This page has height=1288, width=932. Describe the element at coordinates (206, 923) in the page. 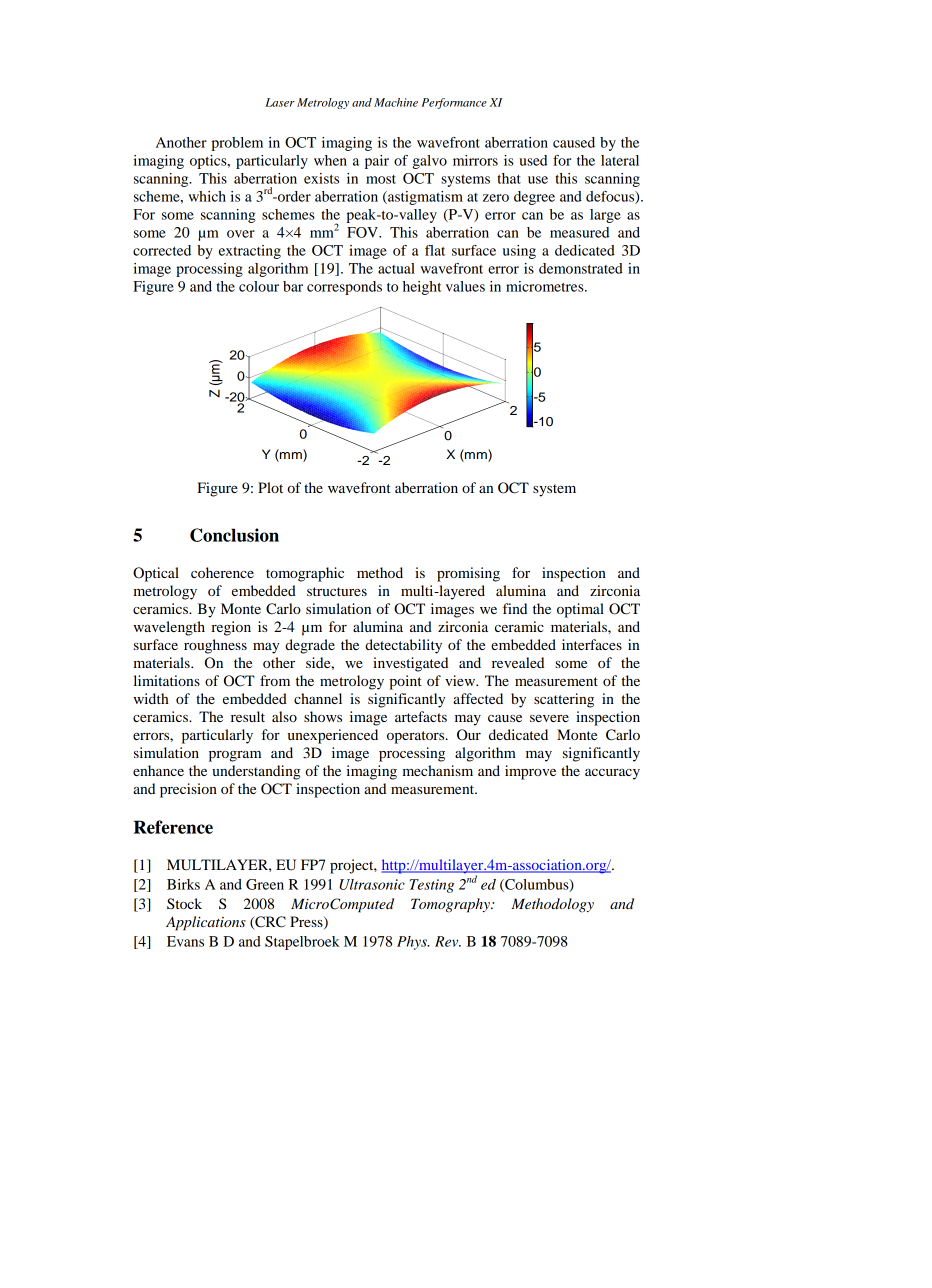

I see `Applications` at that location.
